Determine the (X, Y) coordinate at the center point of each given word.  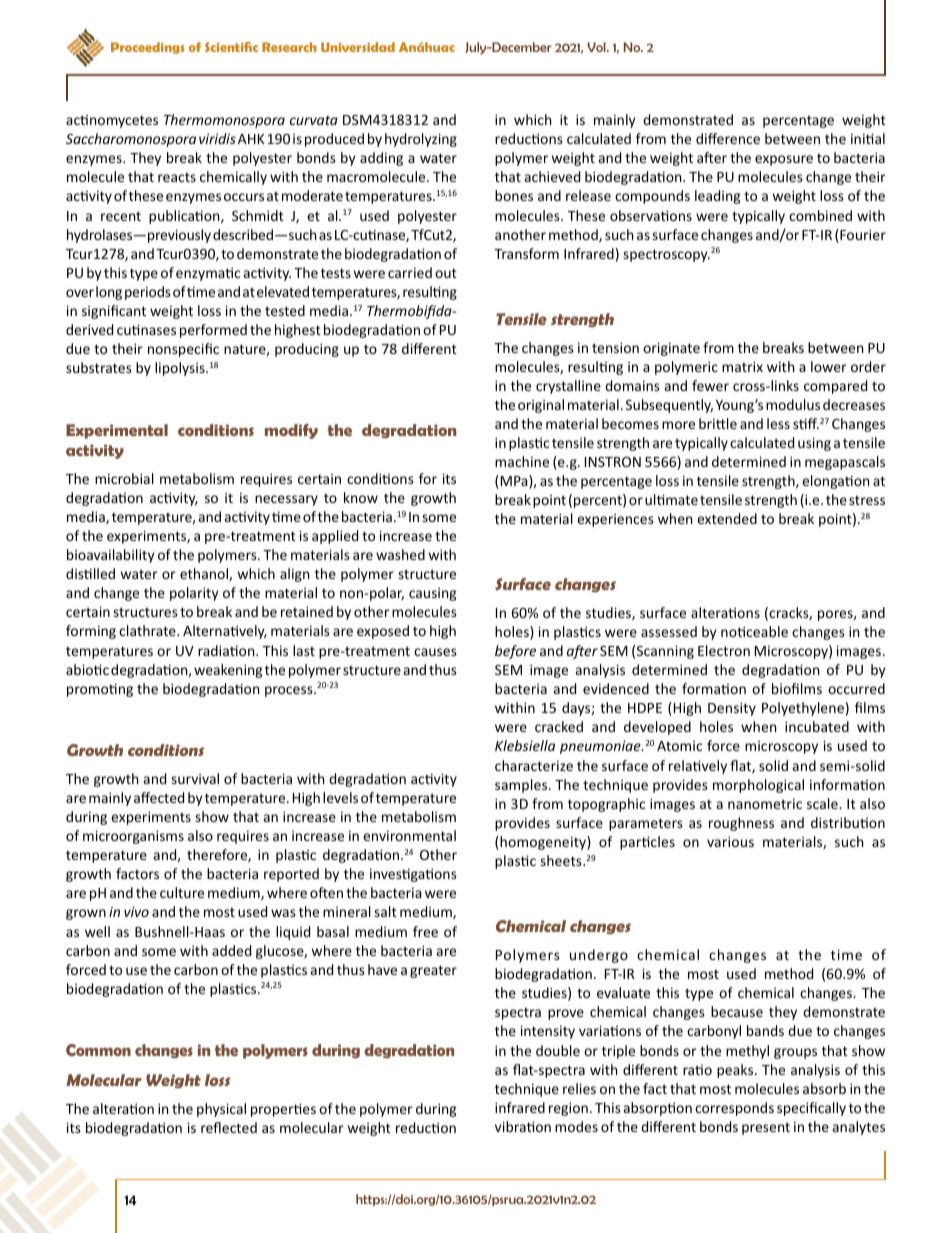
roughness (741, 824)
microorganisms (133, 837)
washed (400, 554)
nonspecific (183, 350)
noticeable (754, 631)
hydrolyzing (421, 140)
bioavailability (111, 556)
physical (221, 1110)
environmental (409, 835)
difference (728, 138)
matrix (742, 366)
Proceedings (148, 48)
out (446, 273)
